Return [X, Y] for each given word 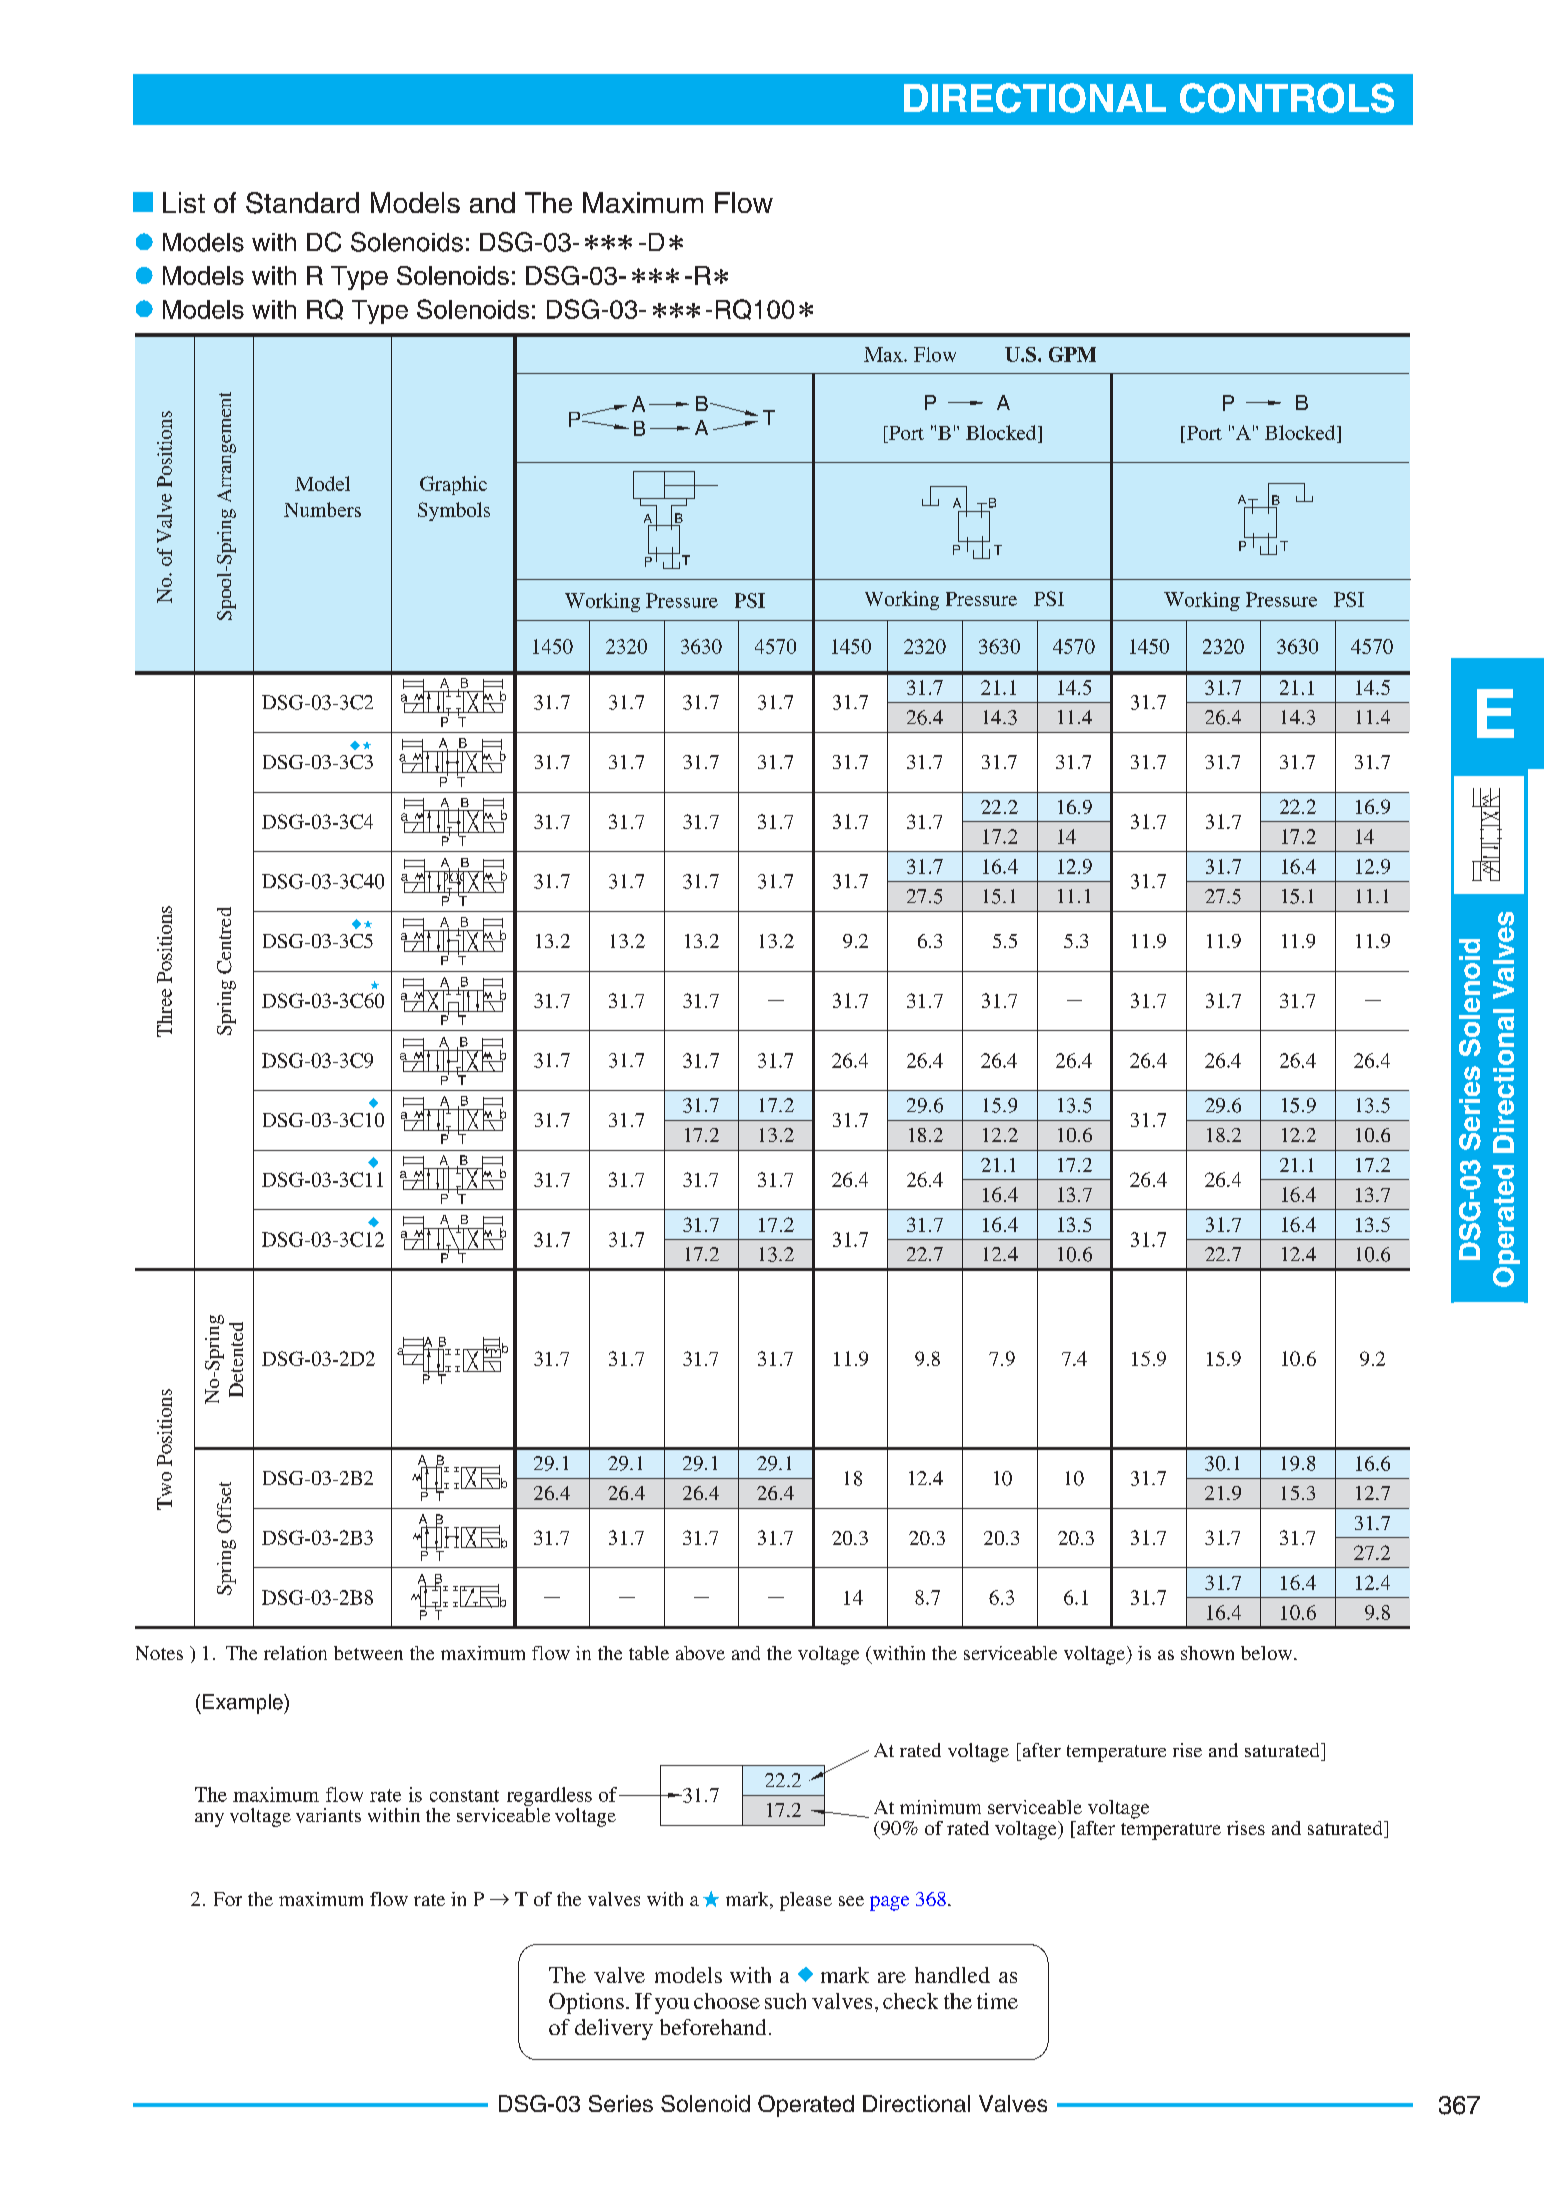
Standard [302, 203]
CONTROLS [1287, 98]
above [700, 1653]
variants [328, 1815]
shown [1207, 1653]
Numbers [322, 509]
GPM [1072, 354]
